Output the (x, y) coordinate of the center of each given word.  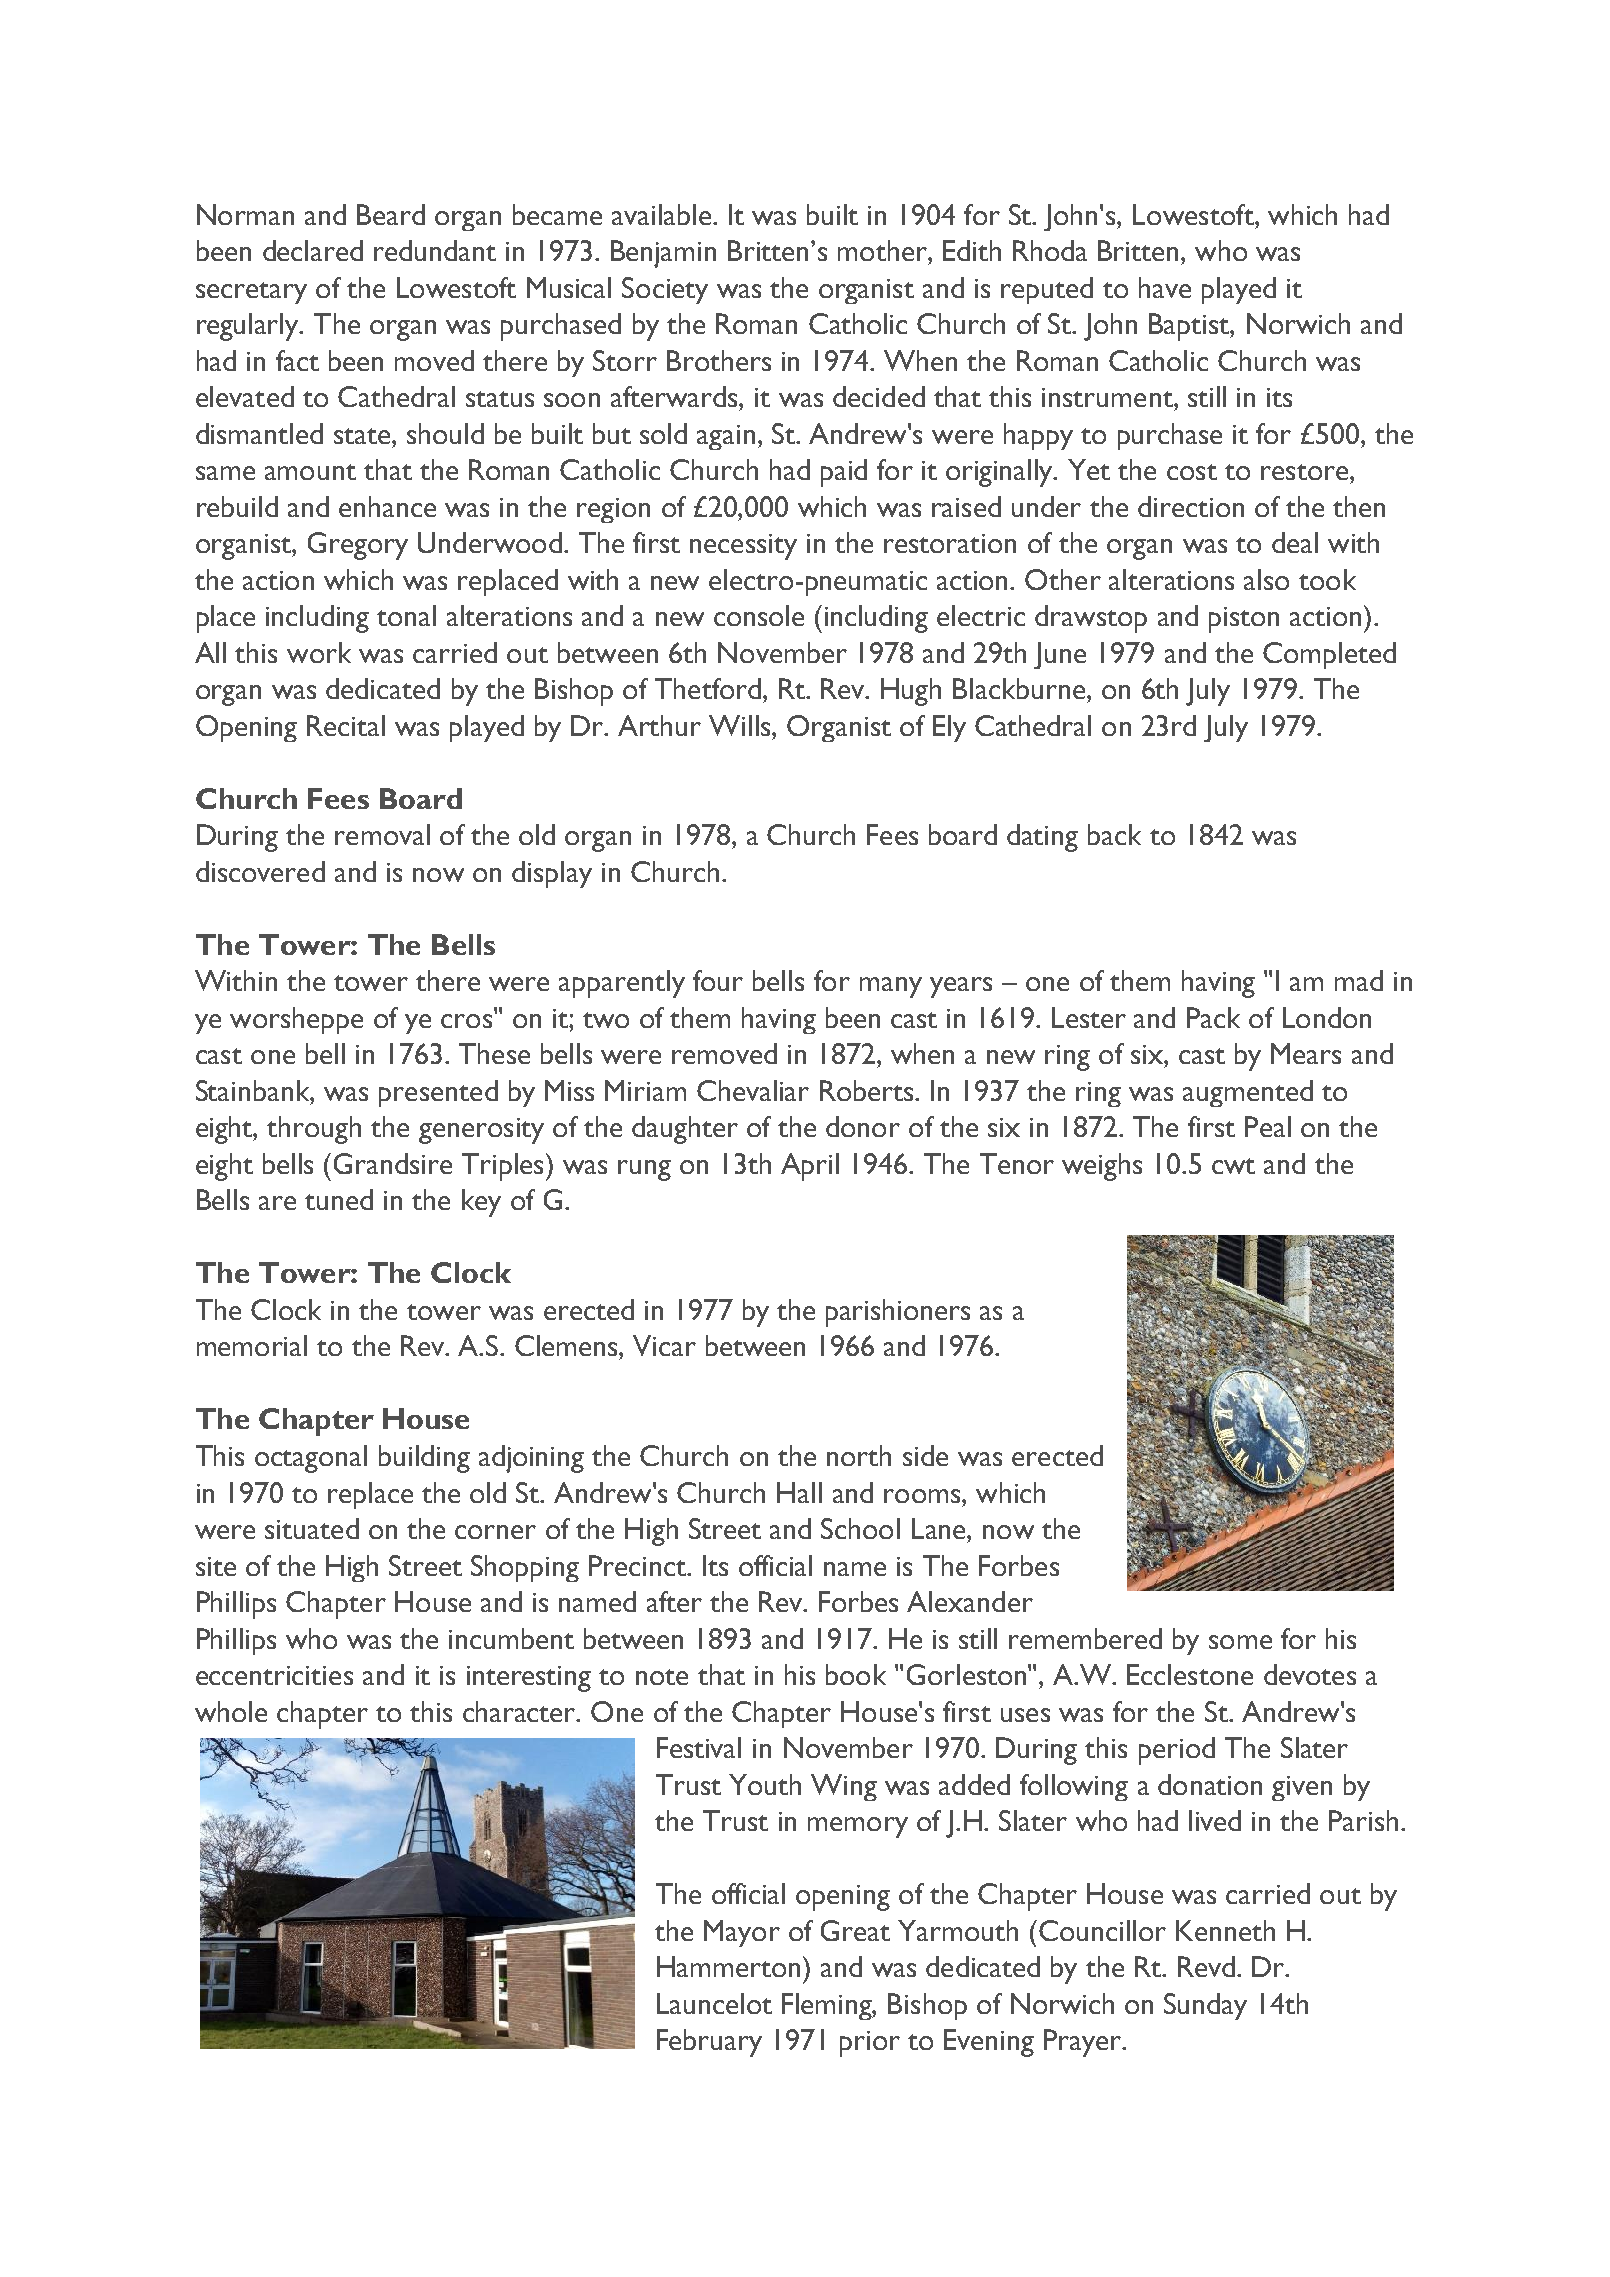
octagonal (311, 1459)
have (1165, 287)
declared (313, 250)
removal (382, 834)
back (1114, 834)
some (1240, 1642)
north (859, 1455)
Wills (741, 725)
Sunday (1205, 2006)
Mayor (742, 1933)
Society (665, 290)
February (709, 2043)
